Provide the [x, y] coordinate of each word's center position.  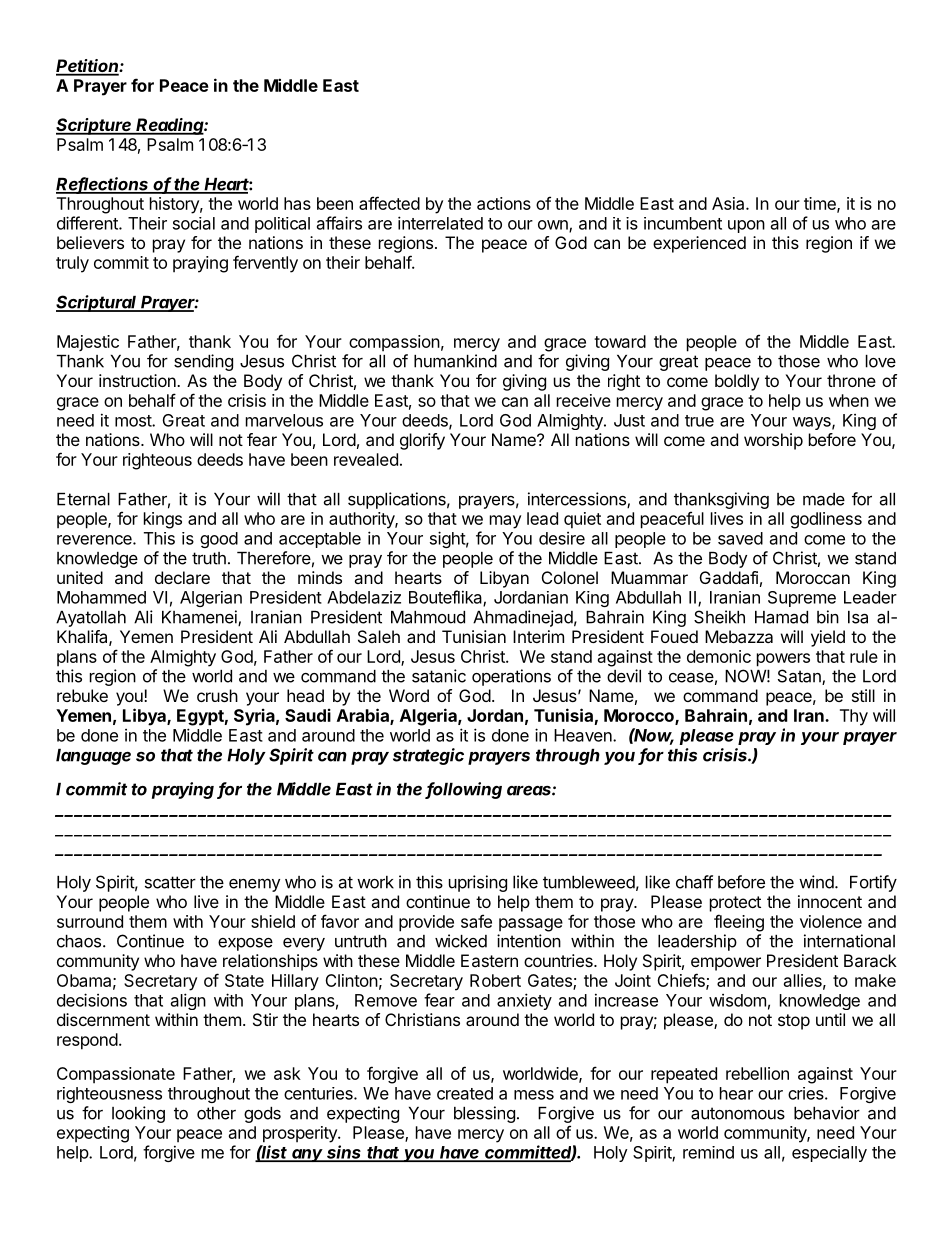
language [93, 757]
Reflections [103, 185]
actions [504, 203]
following [464, 790]
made [824, 499]
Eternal [83, 499]
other [216, 1113]
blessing [484, 1114]
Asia [729, 203]
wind [817, 882]
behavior [827, 1113]
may [505, 522]
